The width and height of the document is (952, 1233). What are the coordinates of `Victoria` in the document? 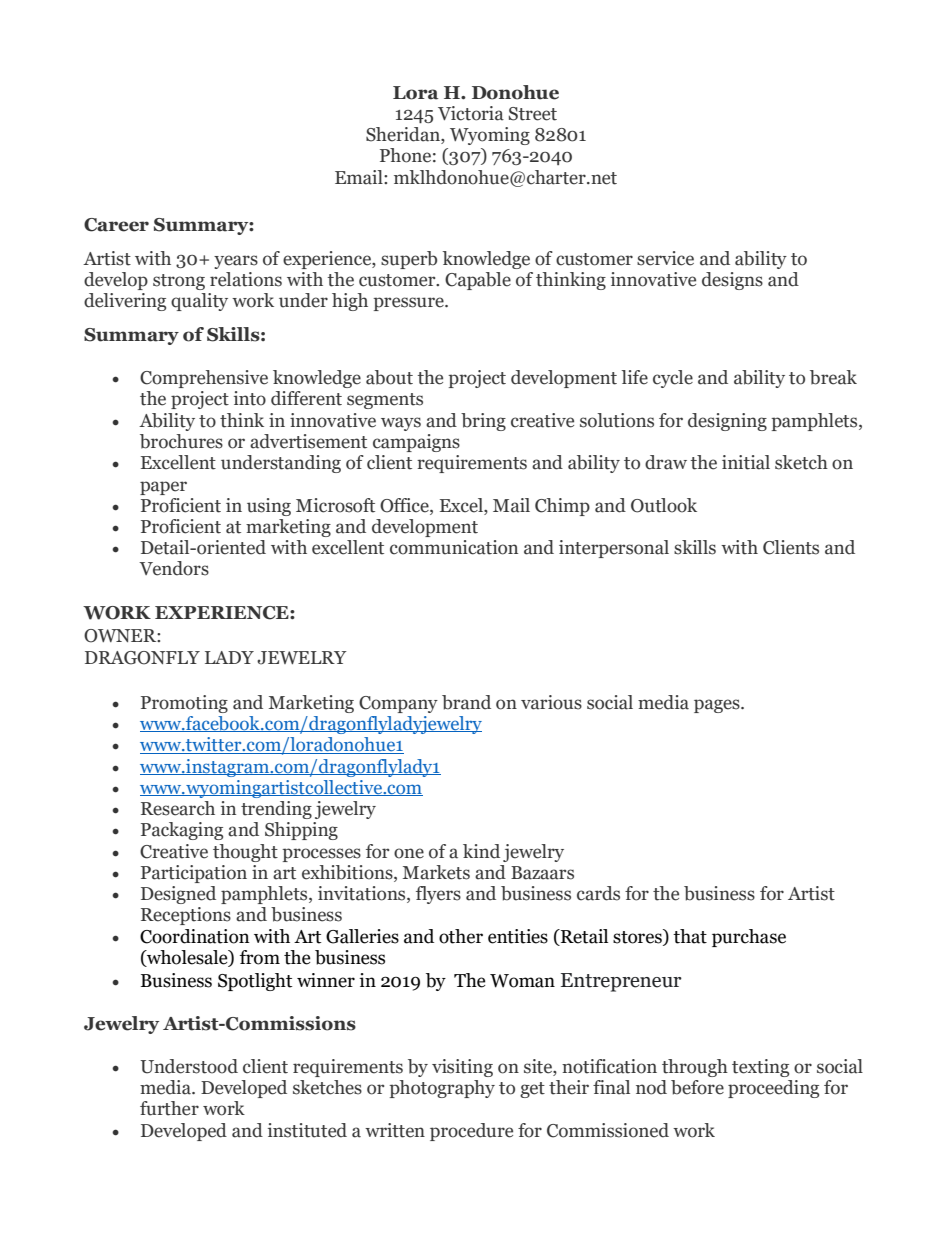 It's located at (471, 113).
